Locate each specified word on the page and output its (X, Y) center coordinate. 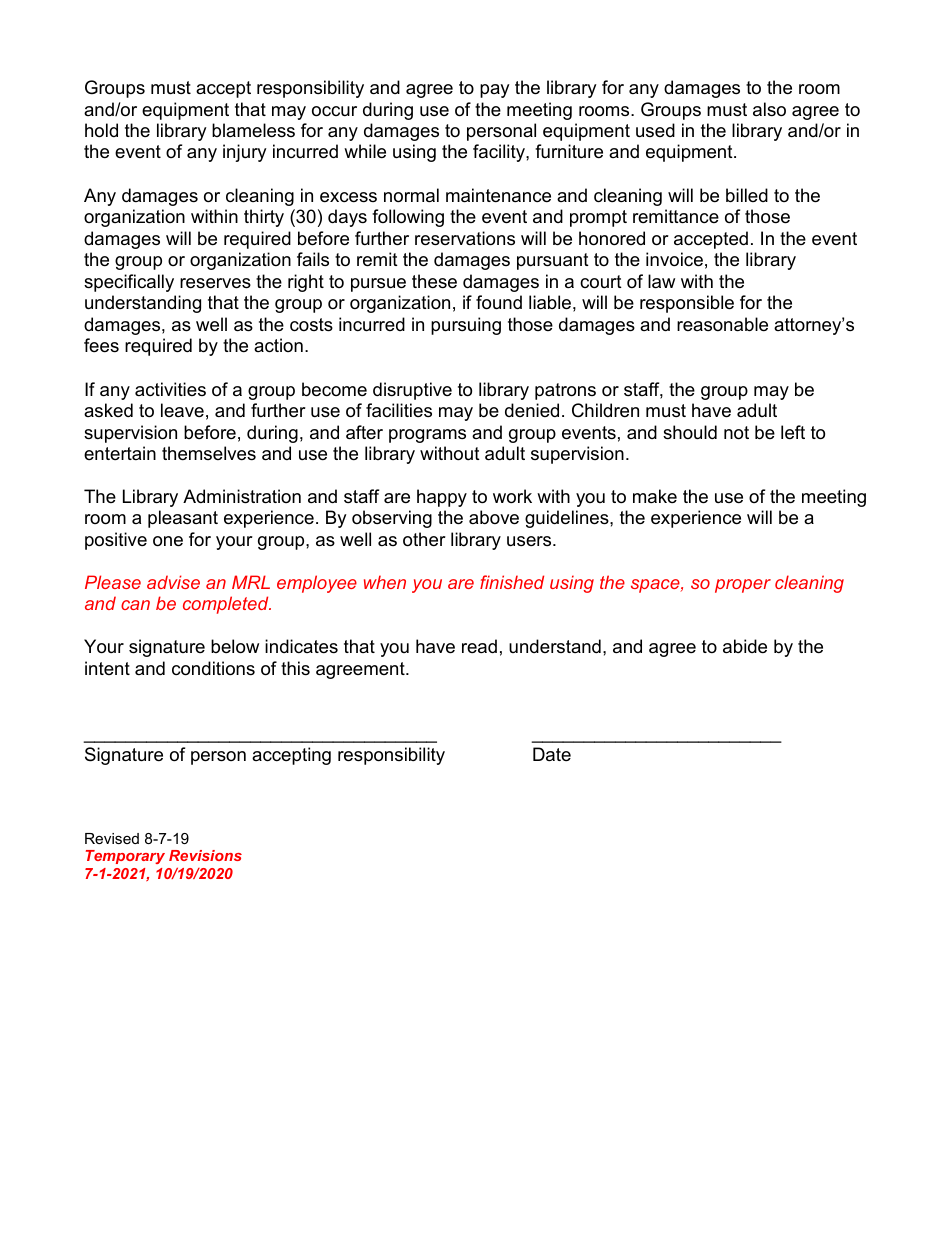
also (769, 109)
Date (552, 754)
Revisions (205, 855)
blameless (253, 130)
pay (495, 91)
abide (745, 646)
